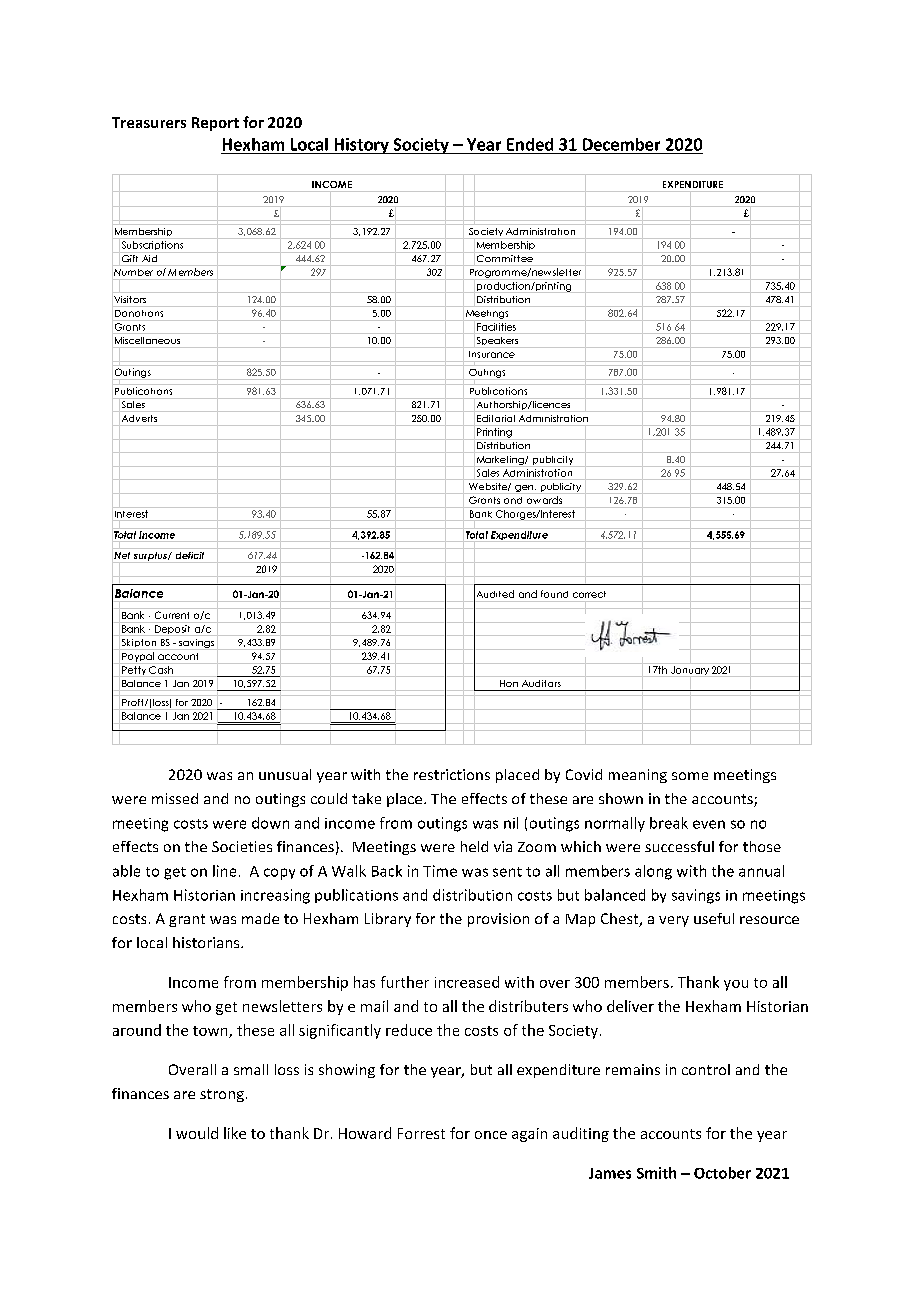 The height and width of the screenshot is (1308, 924). What do you see at coordinates (172, 629) in the screenshot?
I see `Deposit` at bounding box center [172, 629].
